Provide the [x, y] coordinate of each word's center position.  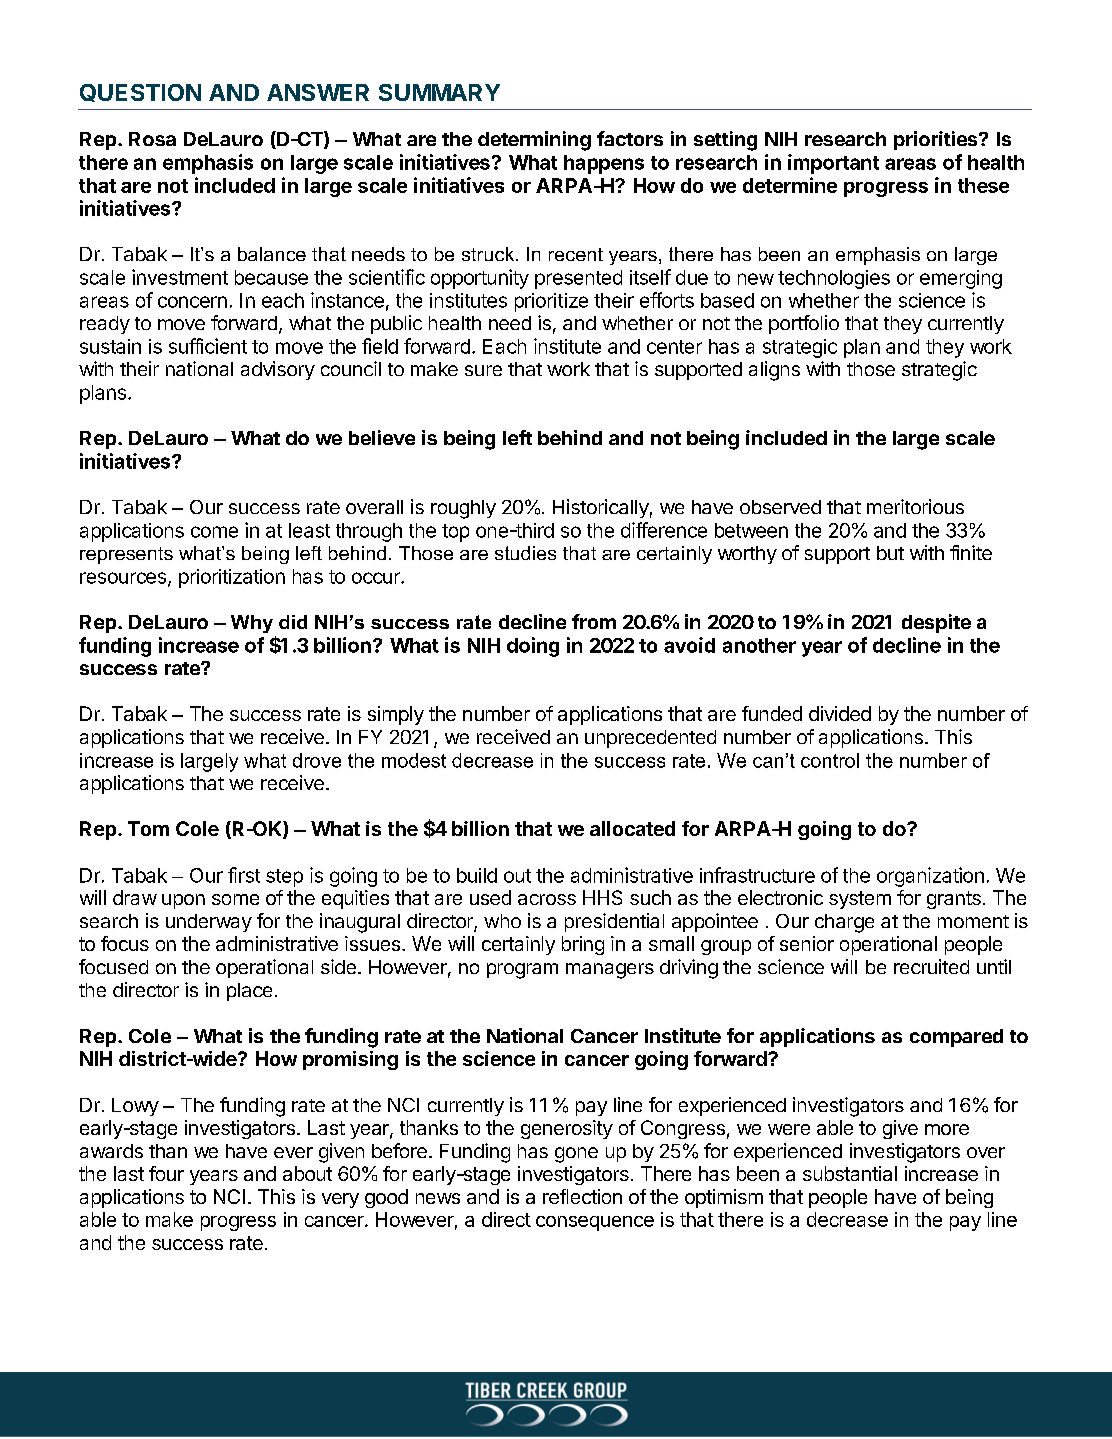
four [166, 1173]
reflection [582, 1196]
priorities [937, 140]
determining [534, 141]
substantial [850, 1173]
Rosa [152, 139]
